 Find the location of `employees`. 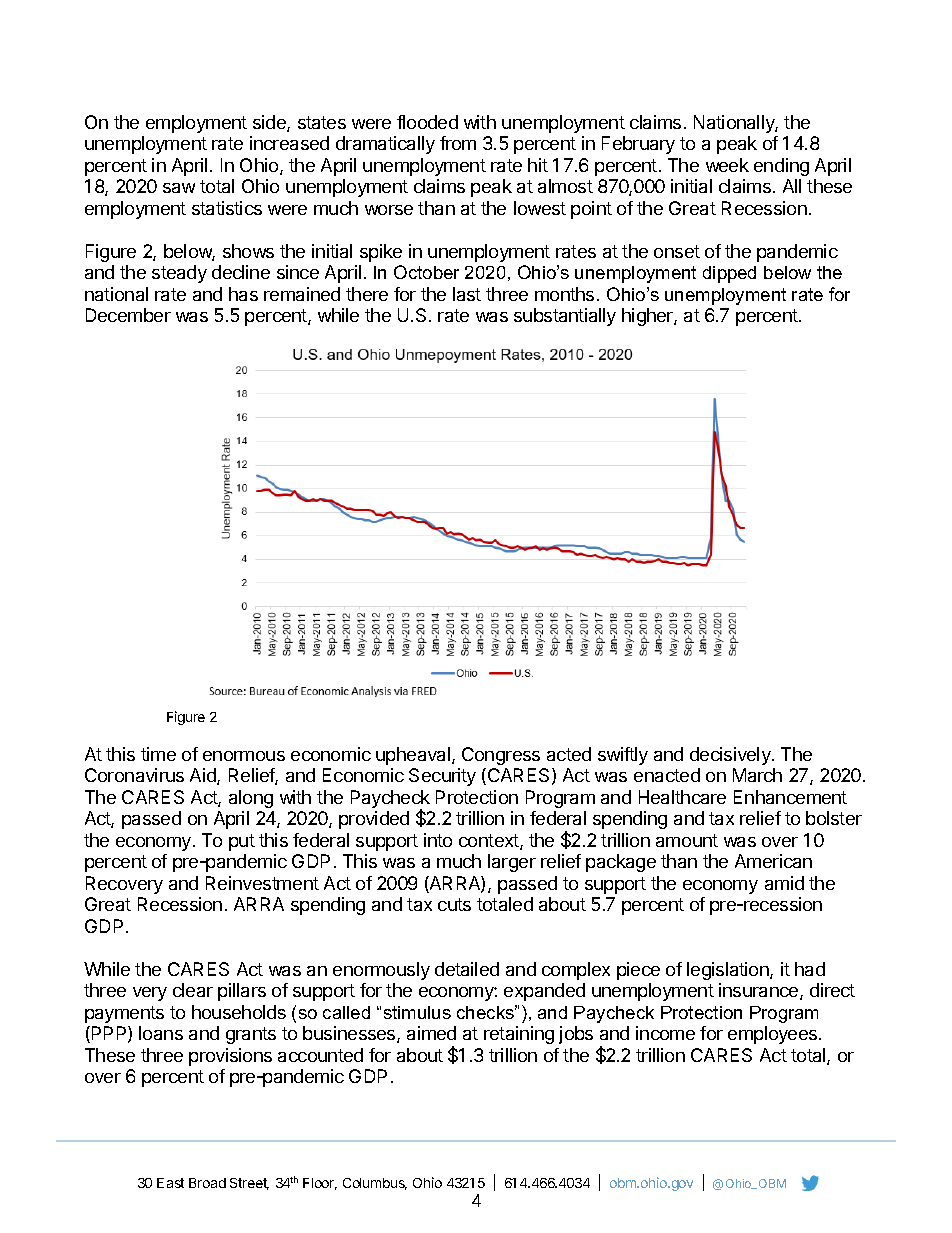

employees is located at coordinates (774, 1035).
